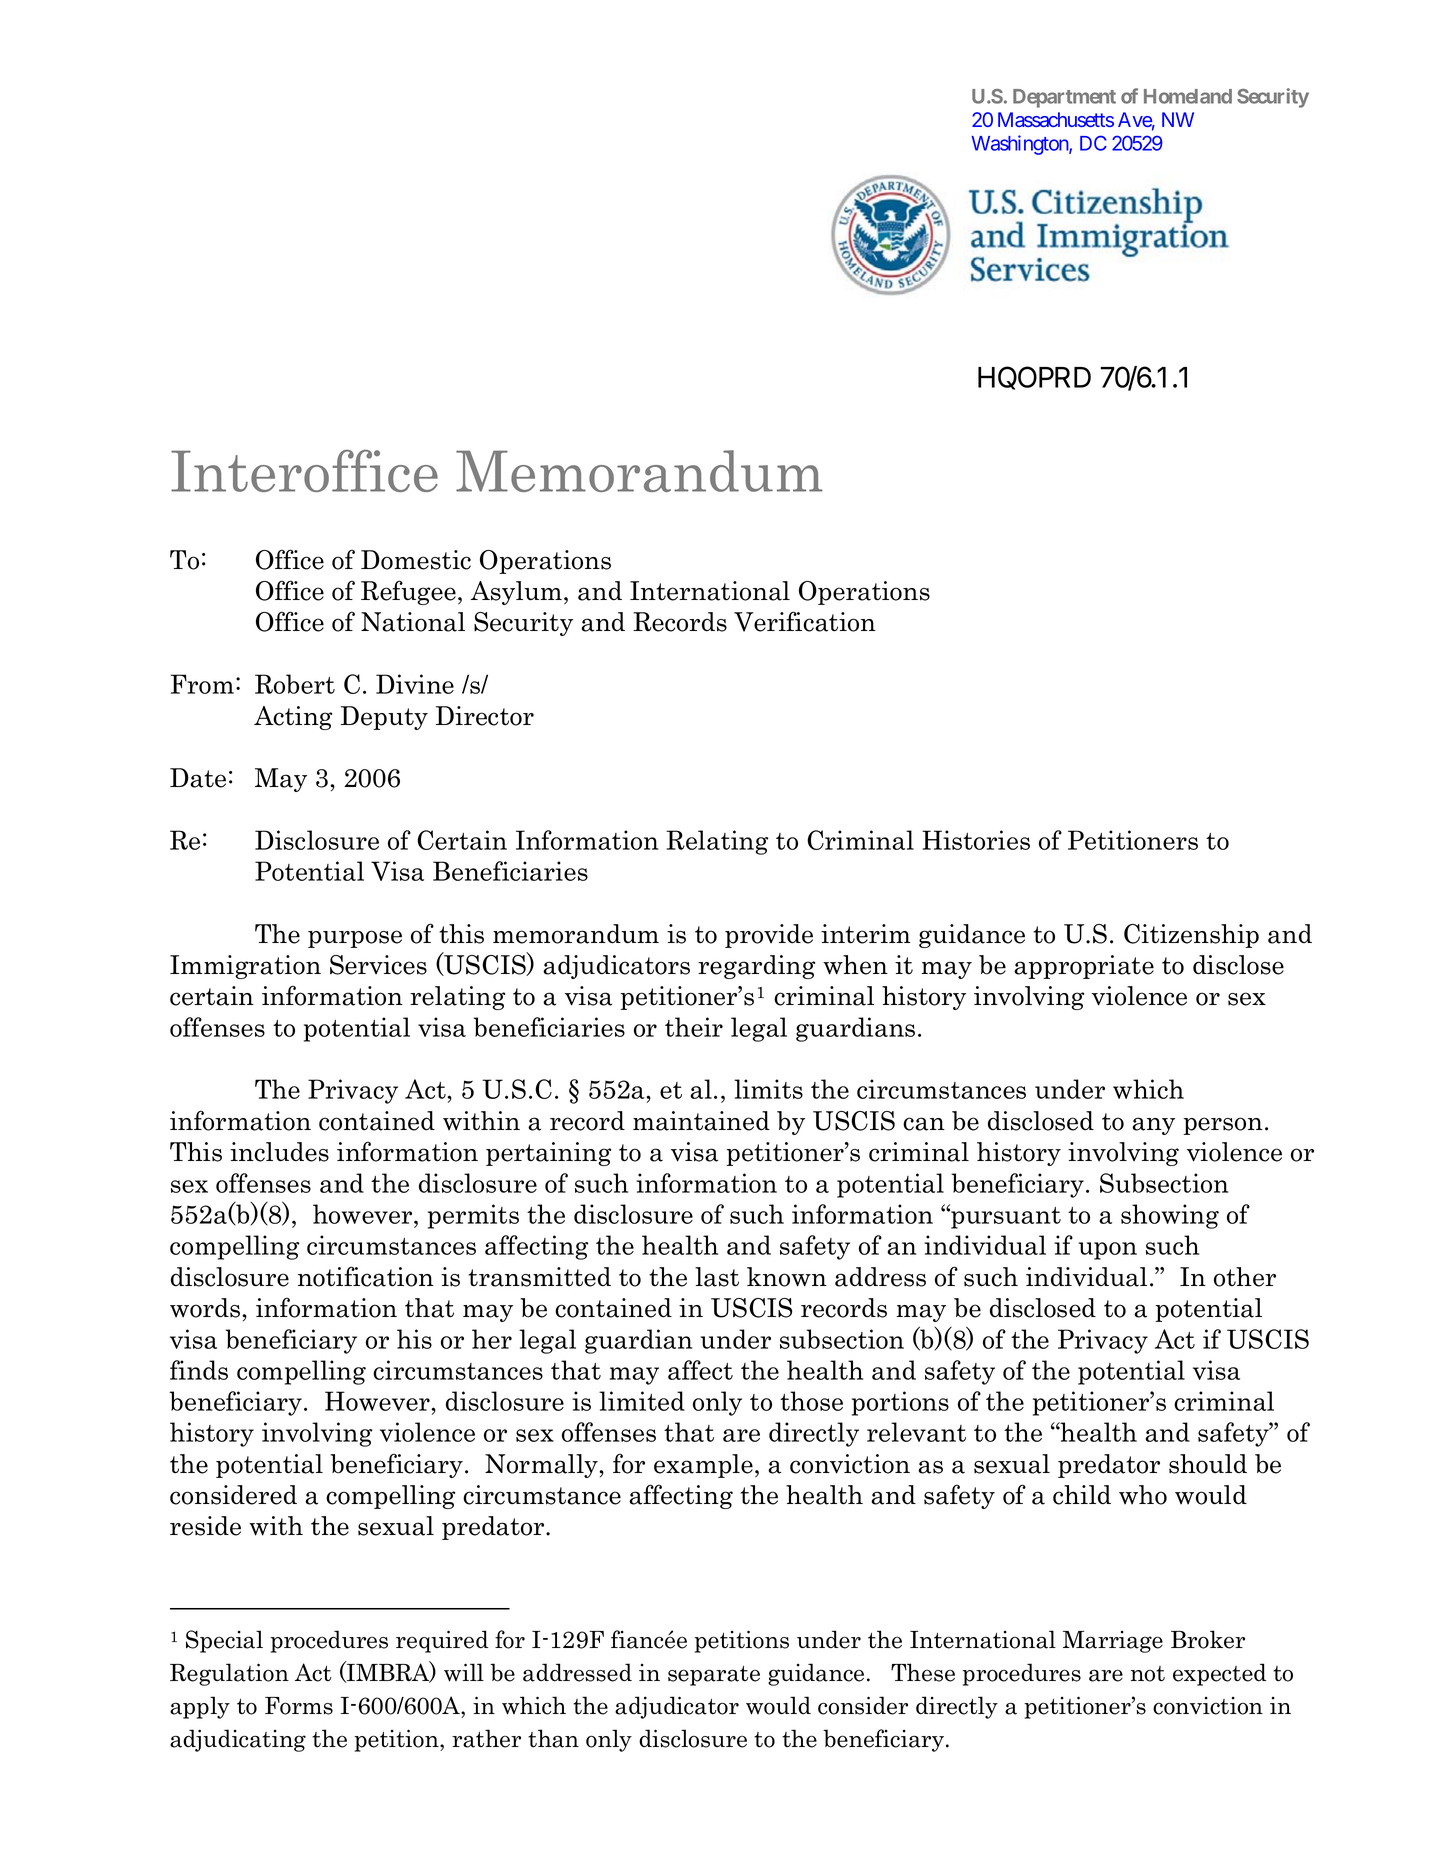 Image resolution: width=1443 pixels, height=1867 pixels. I want to click on provide, so click(769, 936).
